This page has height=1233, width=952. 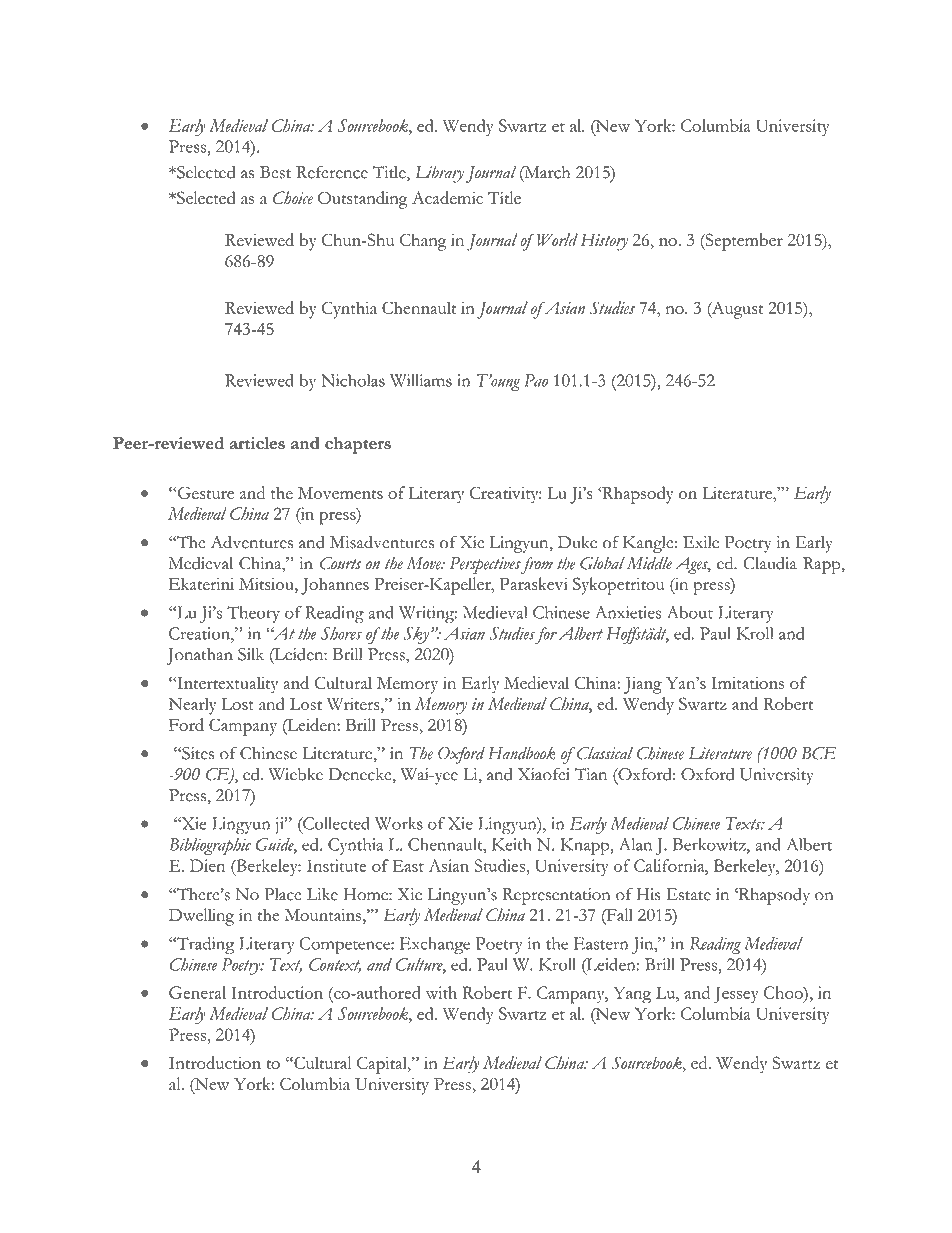 I want to click on Theory, so click(x=253, y=614).
